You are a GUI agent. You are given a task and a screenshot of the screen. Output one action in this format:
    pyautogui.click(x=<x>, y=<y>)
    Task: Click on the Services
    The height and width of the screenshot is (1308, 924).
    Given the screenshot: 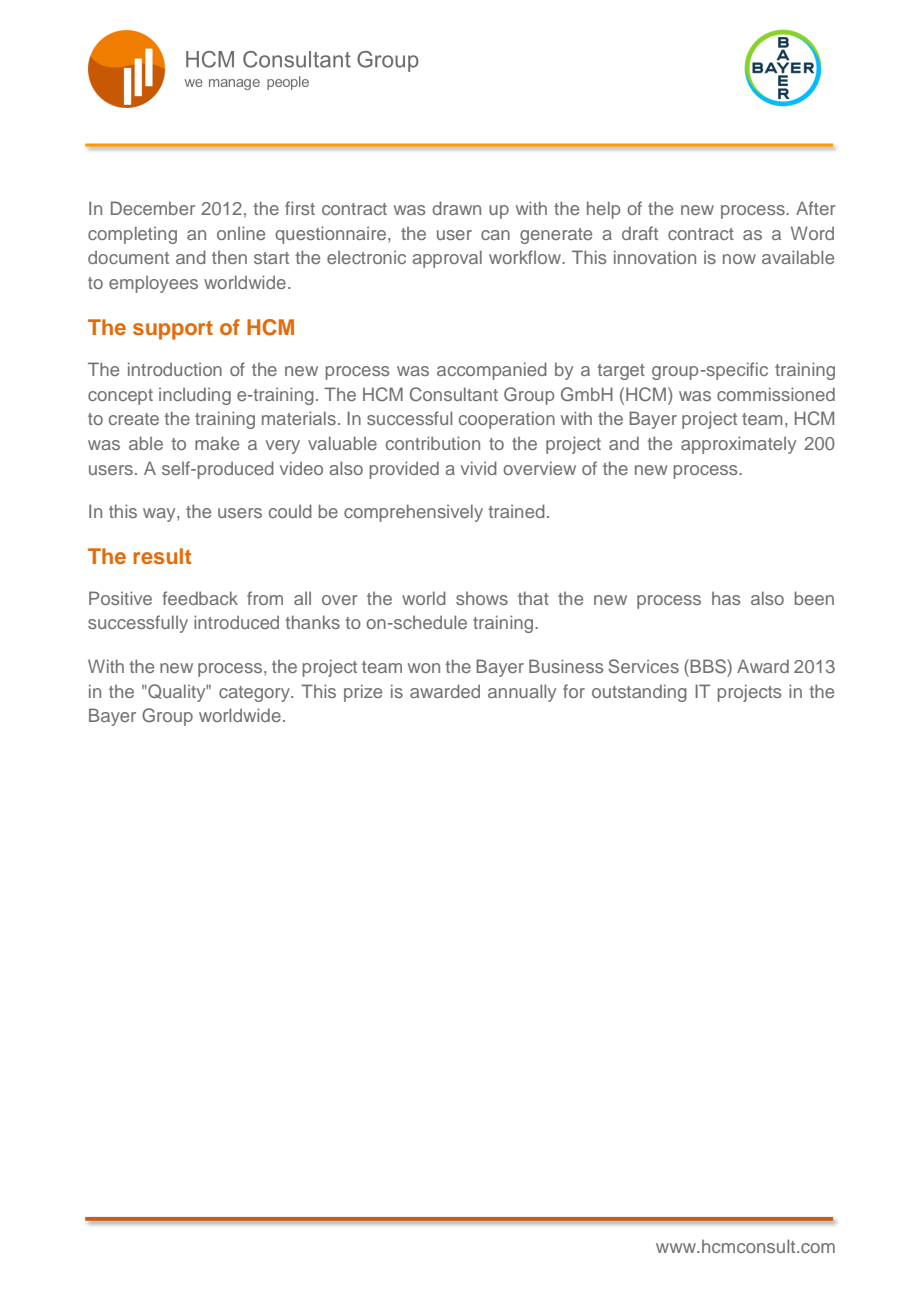 What is the action you would take?
    pyautogui.click(x=643, y=666)
